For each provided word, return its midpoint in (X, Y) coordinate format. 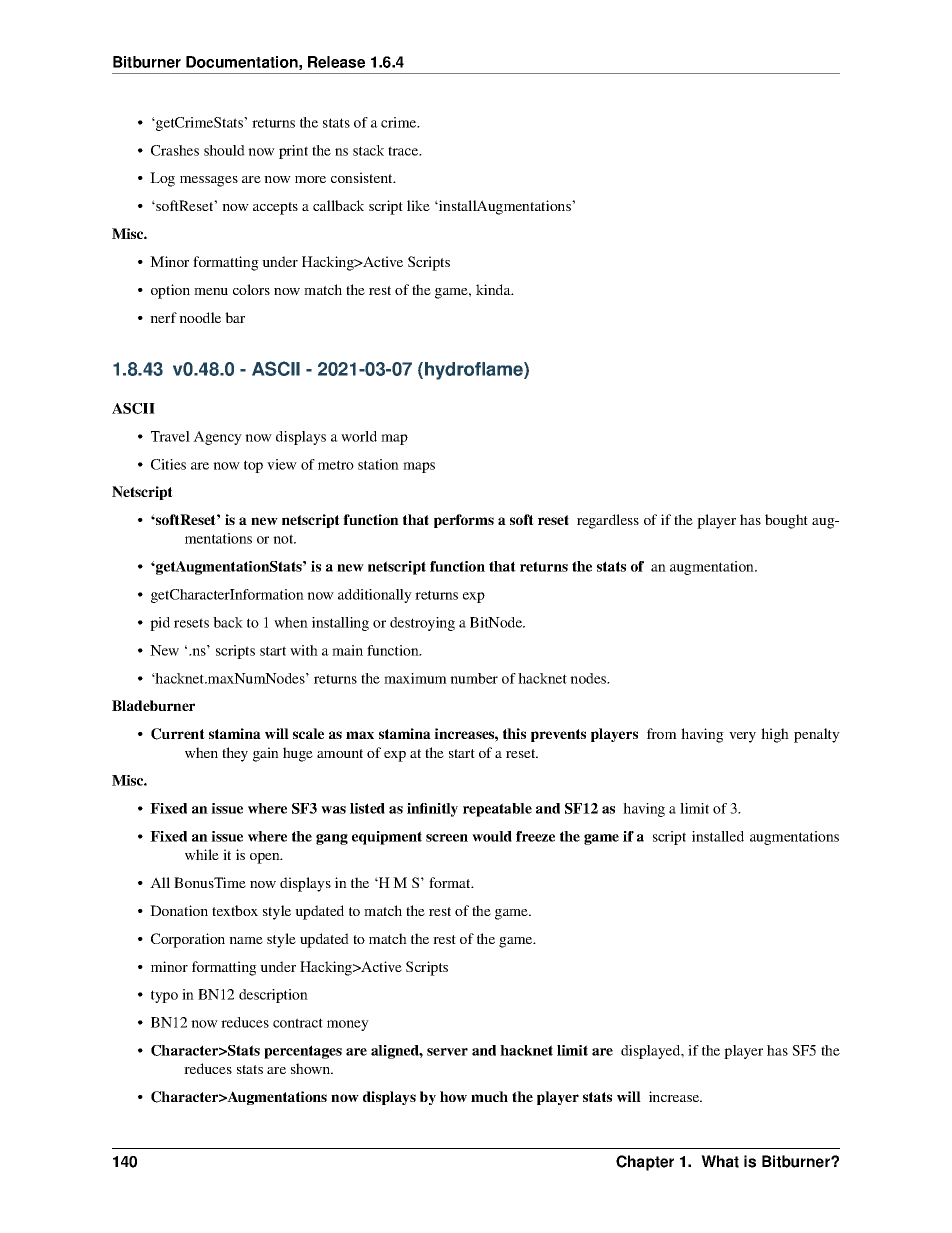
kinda (494, 289)
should (224, 150)
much (489, 1096)
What (720, 1161)
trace (404, 151)
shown (312, 1068)
